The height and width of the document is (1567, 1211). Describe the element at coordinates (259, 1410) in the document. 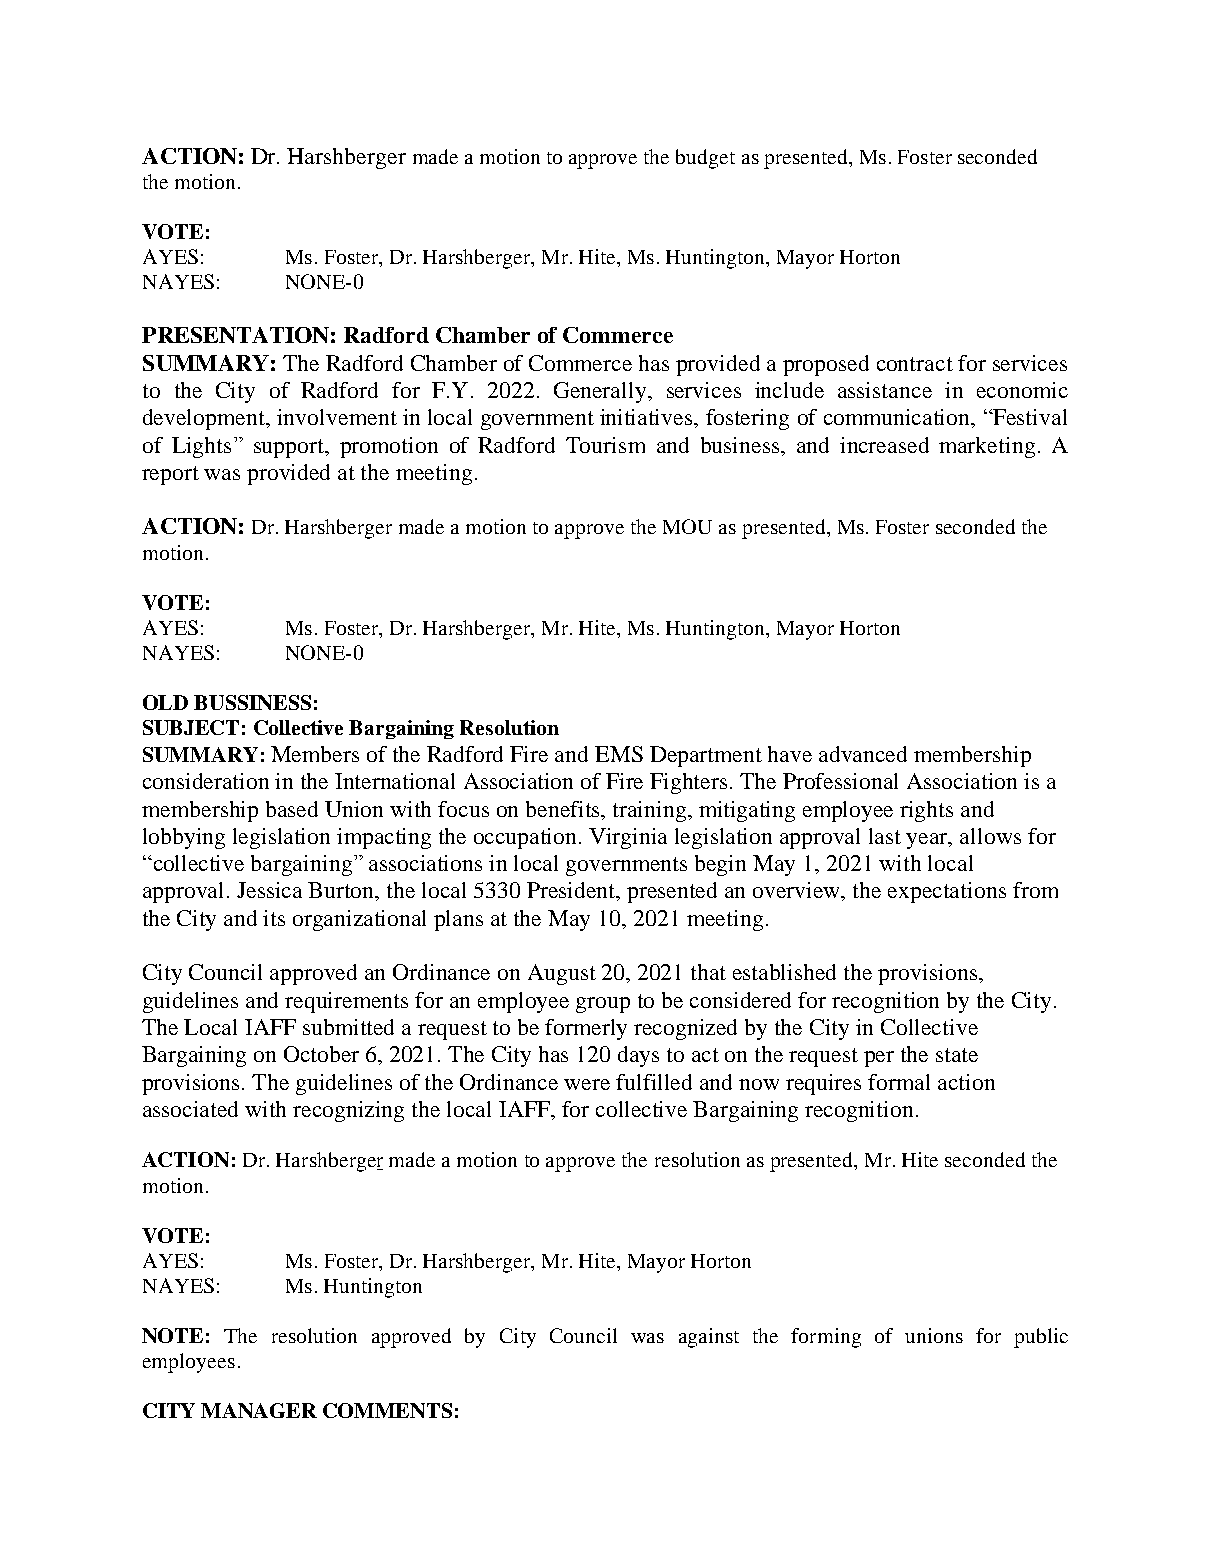

I see `MANAGER` at that location.
